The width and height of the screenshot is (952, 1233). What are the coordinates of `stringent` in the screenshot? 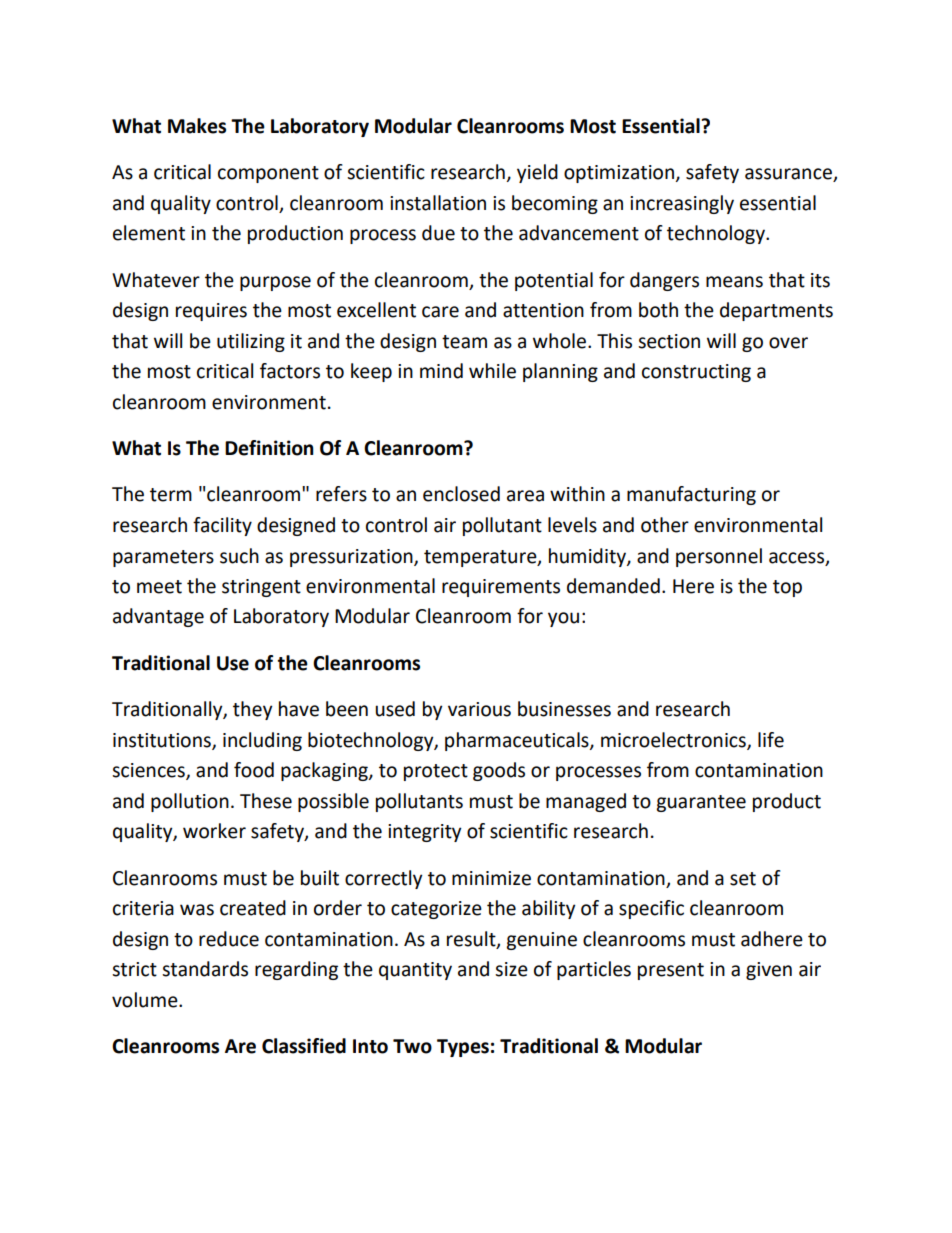 It's located at (261, 588).
